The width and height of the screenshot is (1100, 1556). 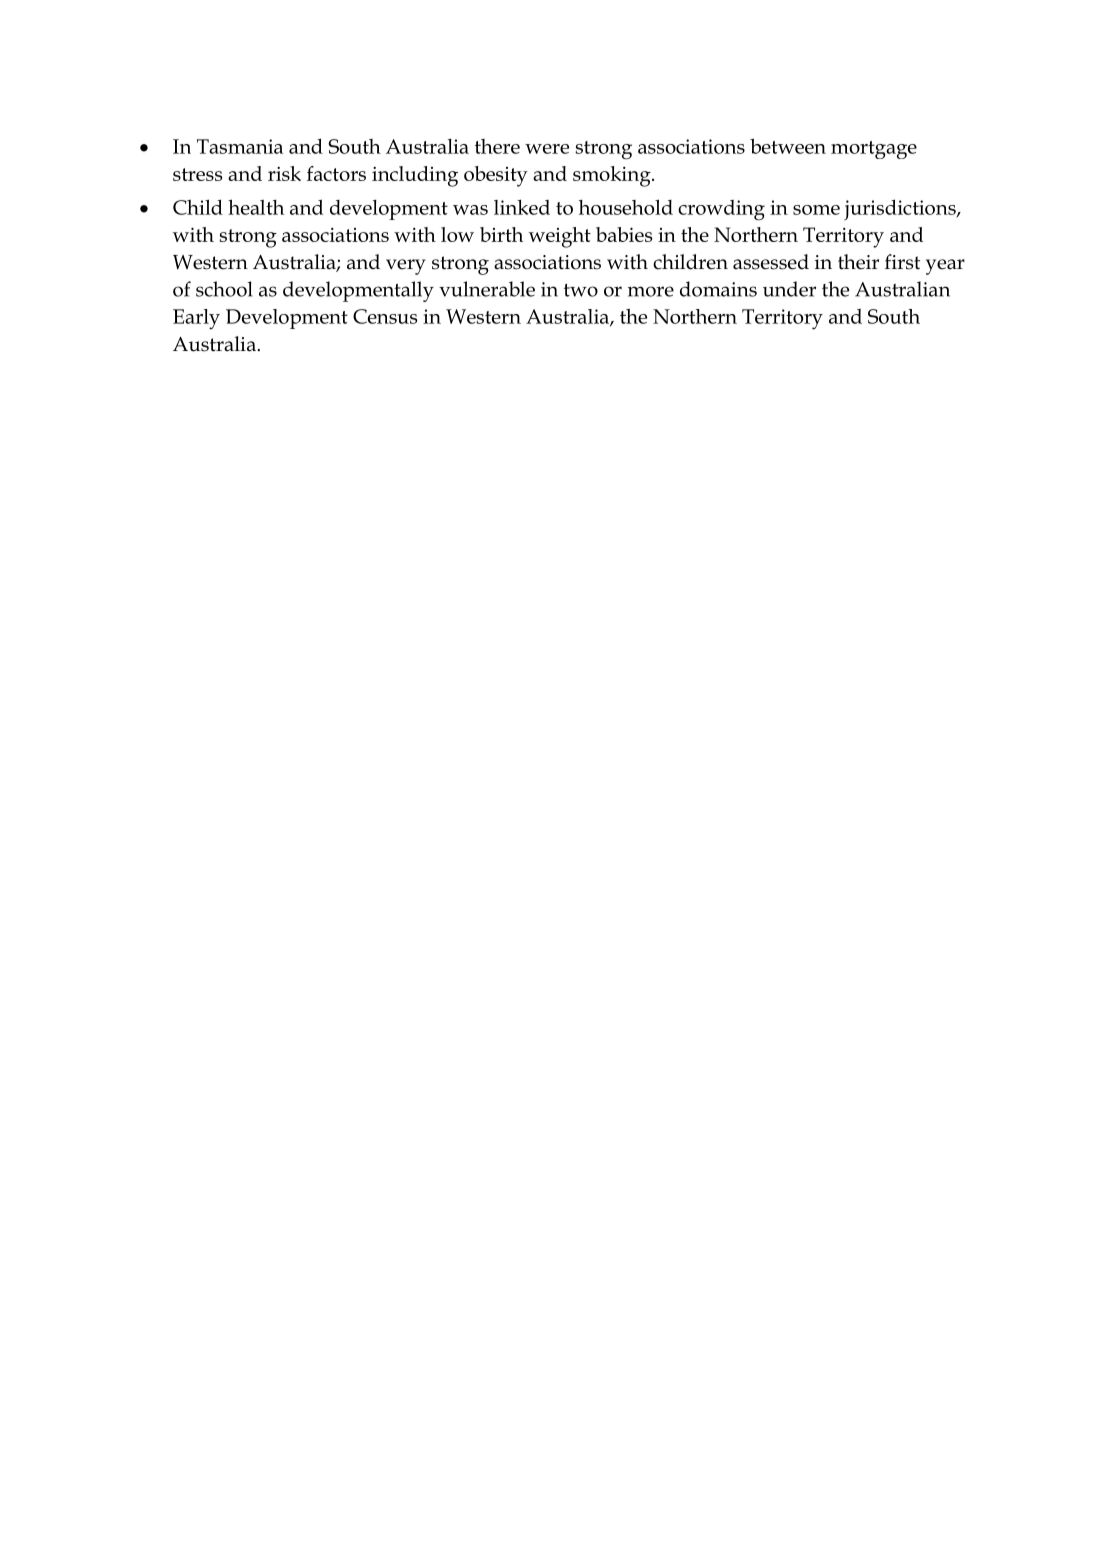 I want to click on Tasmania, so click(x=240, y=146).
